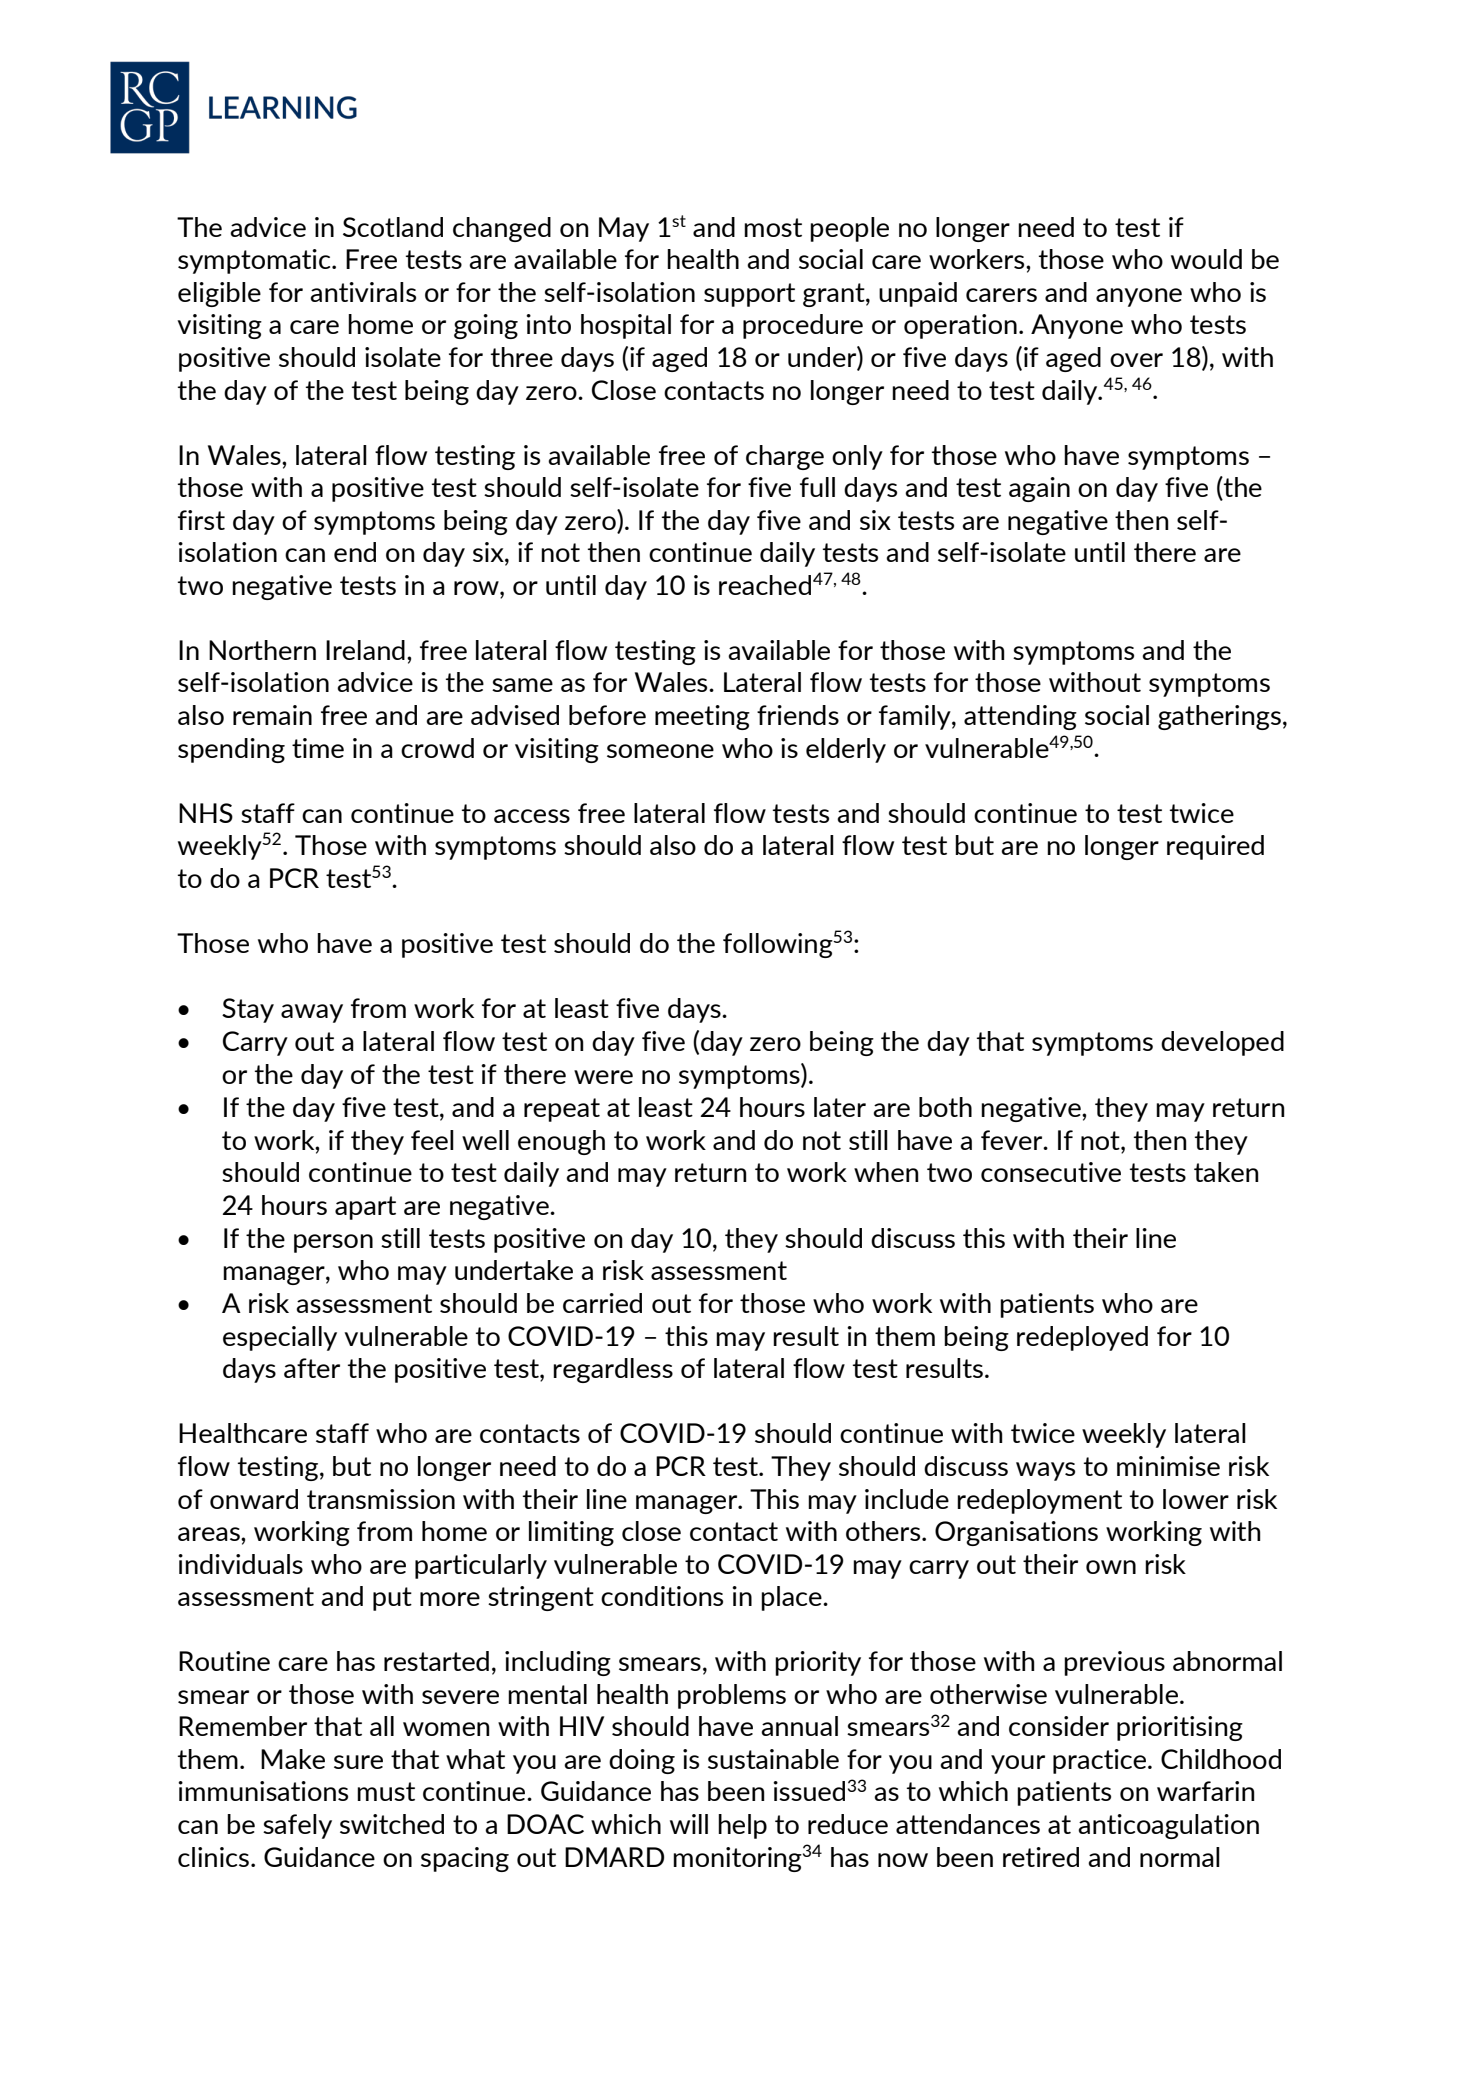 Image resolution: width=1468 pixels, height=2076 pixels. I want to click on would, so click(1206, 259).
